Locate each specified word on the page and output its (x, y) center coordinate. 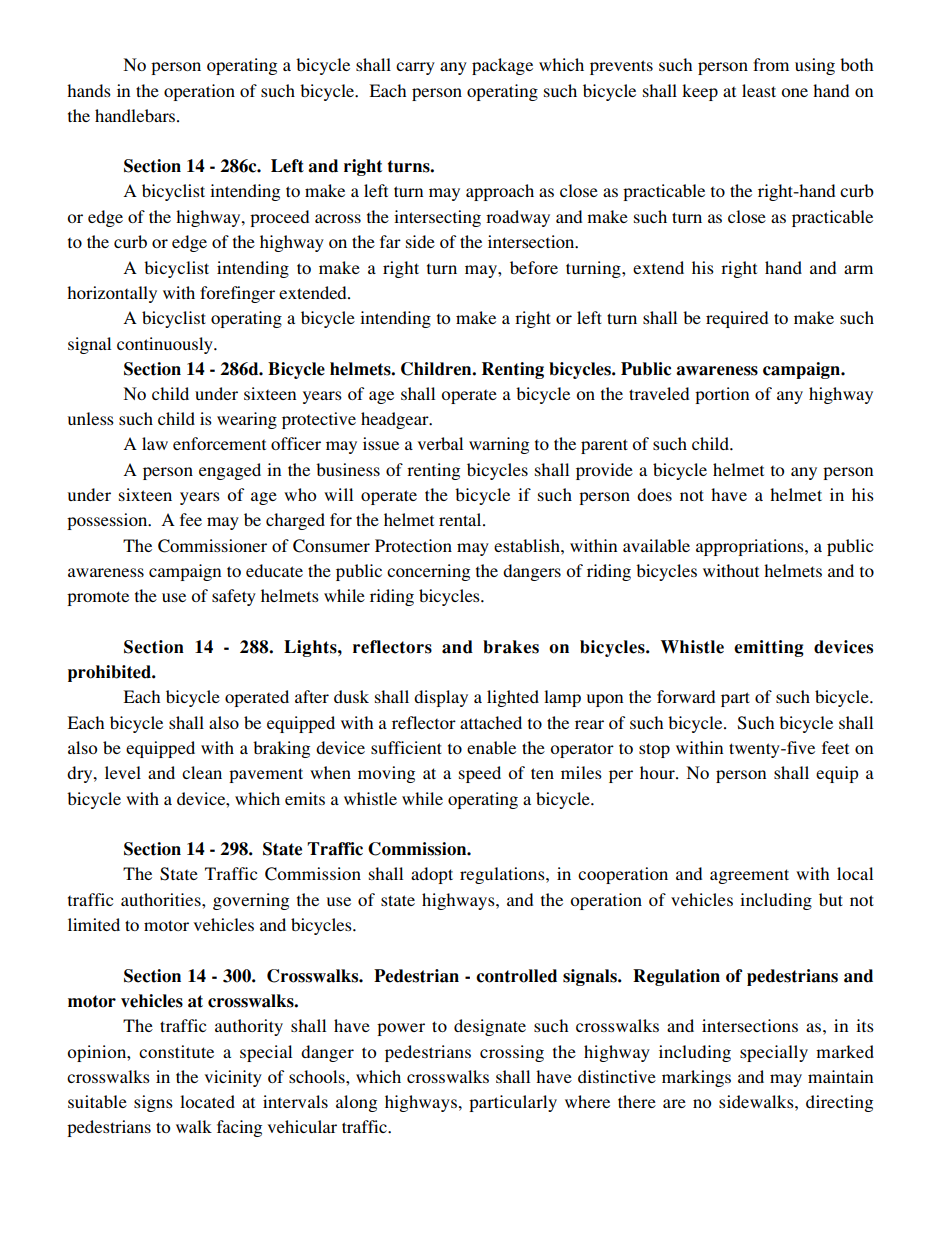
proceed (279, 218)
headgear (396, 420)
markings (696, 1078)
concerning (428, 572)
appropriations (751, 547)
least (759, 90)
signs (153, 1103)
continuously (166, 345)
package (502, 66)
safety (234, 597)
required (737, 319)
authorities (162, 899)
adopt (432, 875)
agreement (749, 876)
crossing (512, 1053)
